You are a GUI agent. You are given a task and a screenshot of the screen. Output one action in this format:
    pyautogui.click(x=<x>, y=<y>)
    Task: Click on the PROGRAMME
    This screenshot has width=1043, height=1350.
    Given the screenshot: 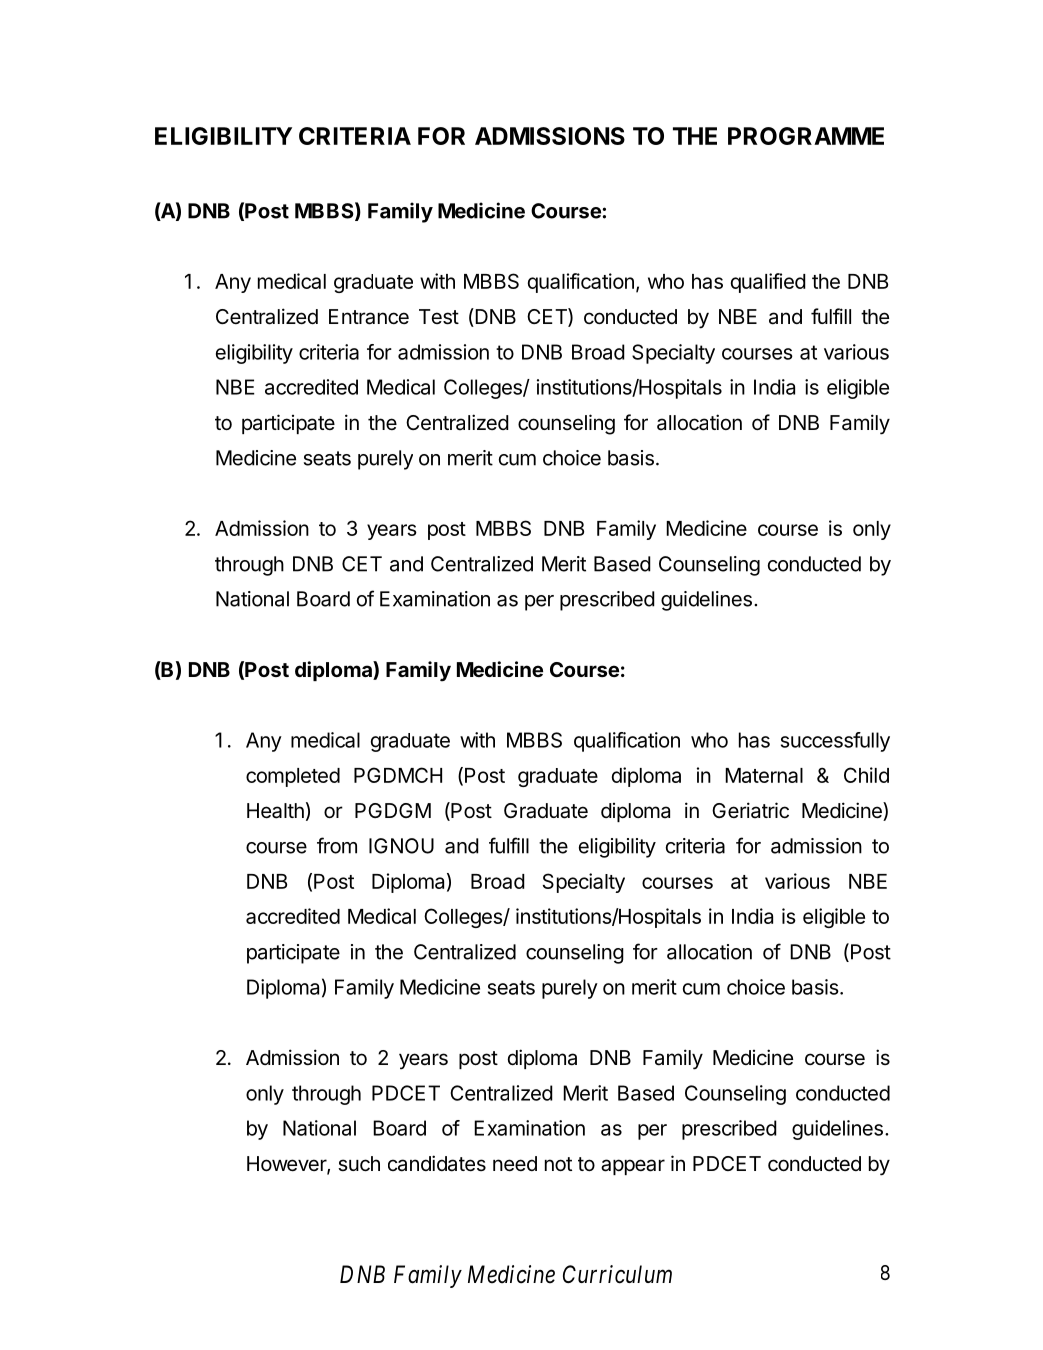 What is the action you would take?
    pyautogui.click(x=806, y=136)
